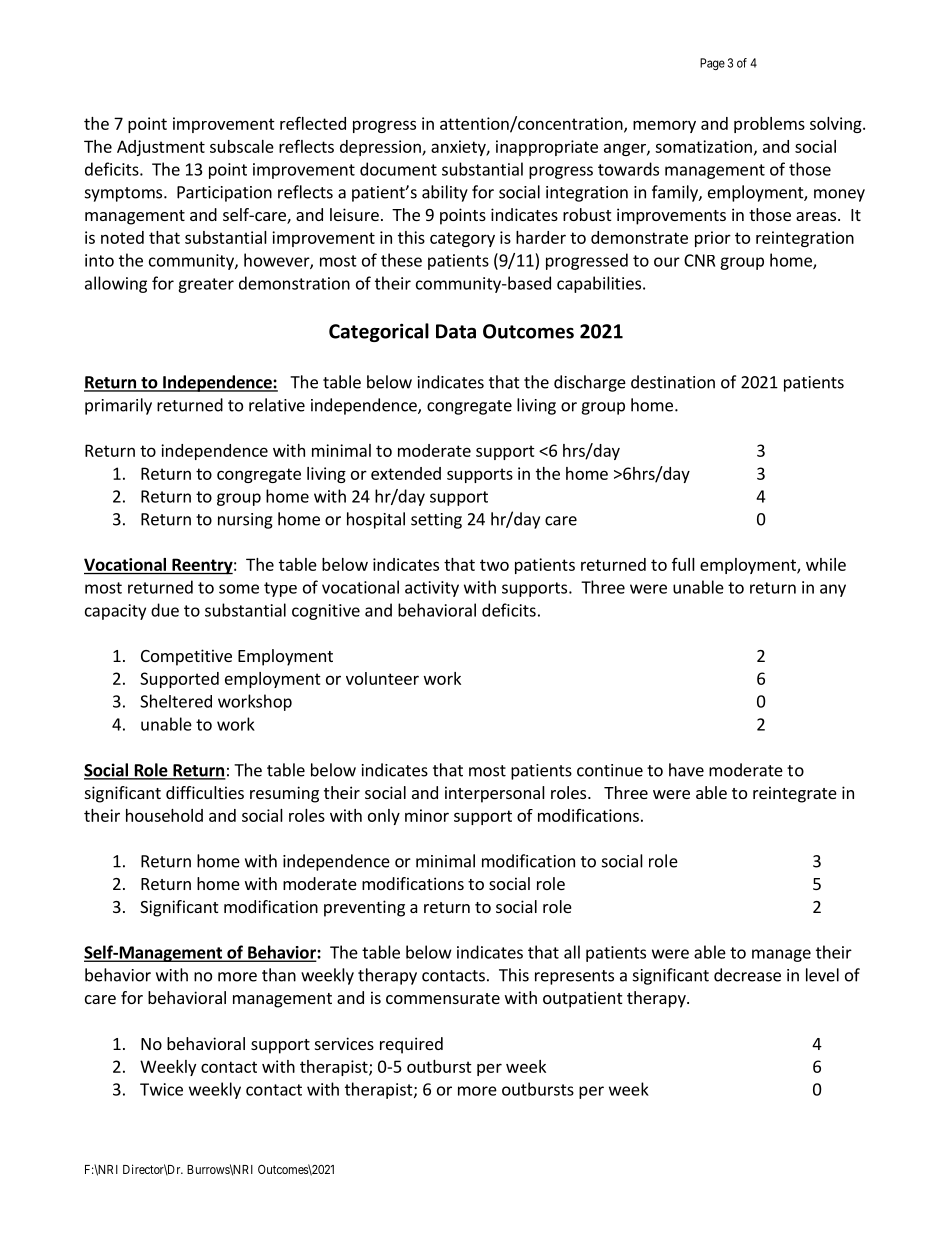 The height and width of the screenshot is (1233, 952). I want to click on inappropriate, so click(547, 148).
